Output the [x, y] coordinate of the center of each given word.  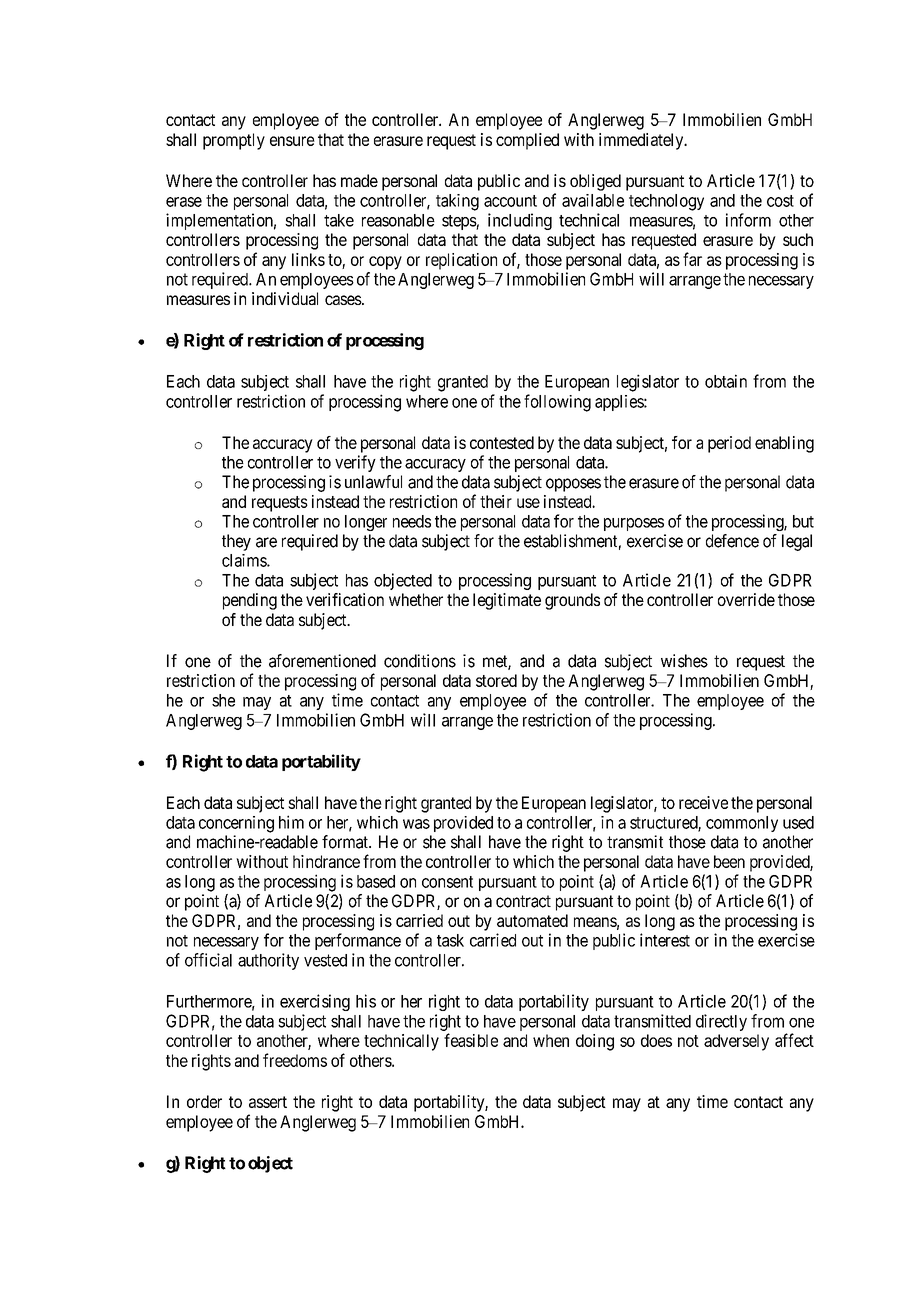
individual [285, 298]
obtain [726, 381]
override [746, 599]
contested [502, 442]
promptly [234, 141]
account [510, 201]
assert [268, 1102]
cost [780, 201]
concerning [236, 824]
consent [447, 882]
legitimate [507, 601]
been [729, 861]
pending [250, 601]
